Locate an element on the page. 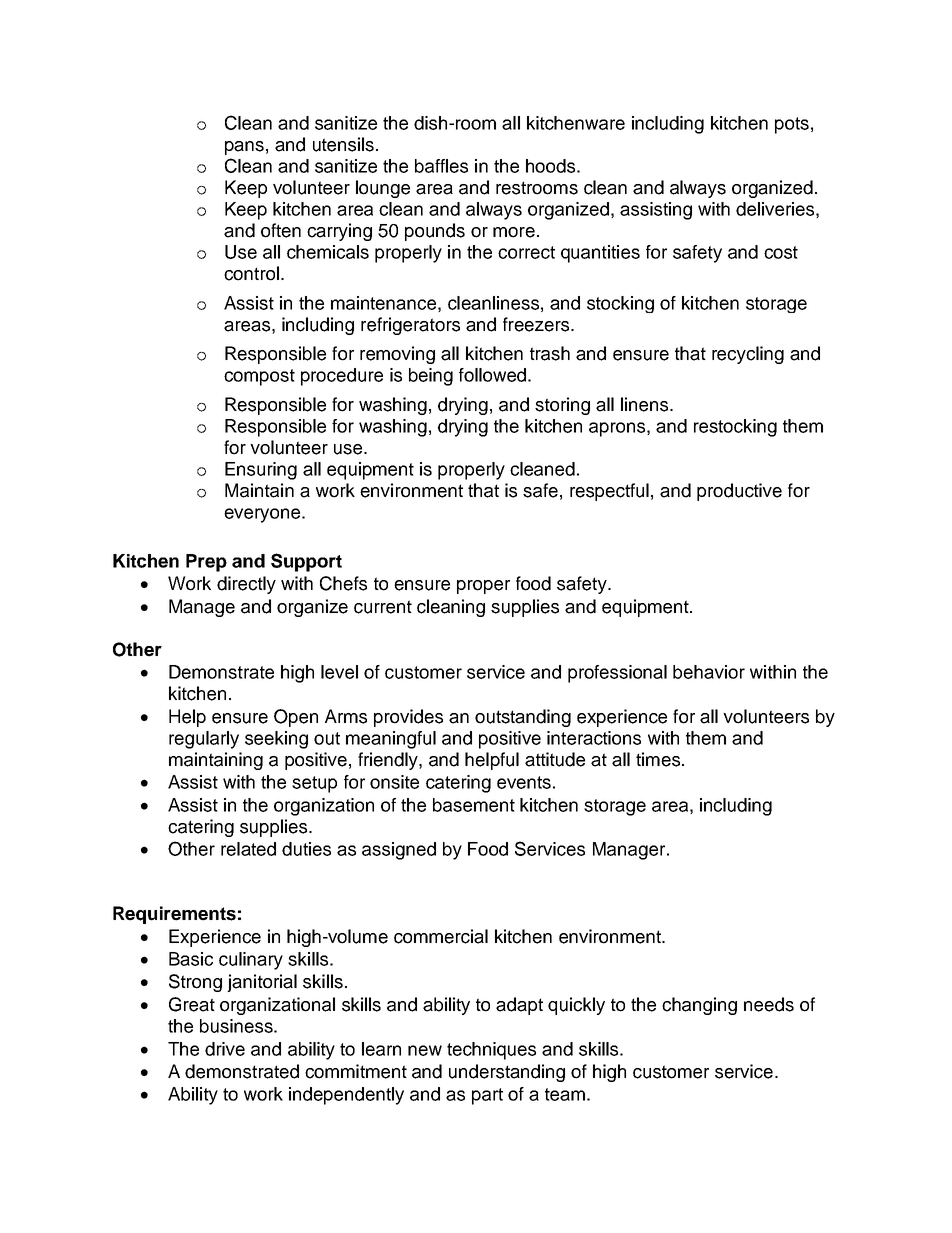 The height and width of the page is (1233, 952). pans is located at coordinates (244, 148).
